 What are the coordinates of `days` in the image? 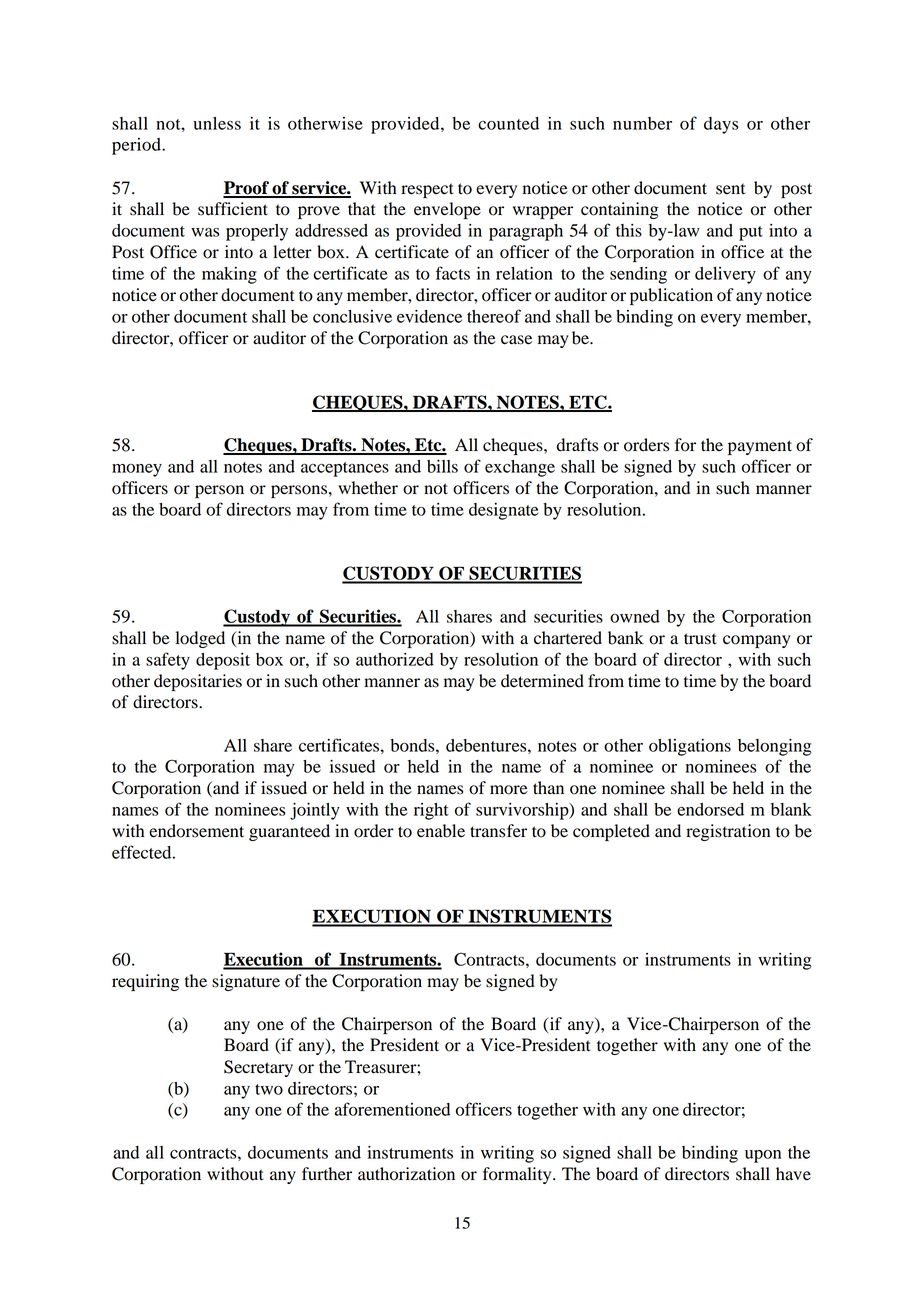 It's located at (721, 125).
